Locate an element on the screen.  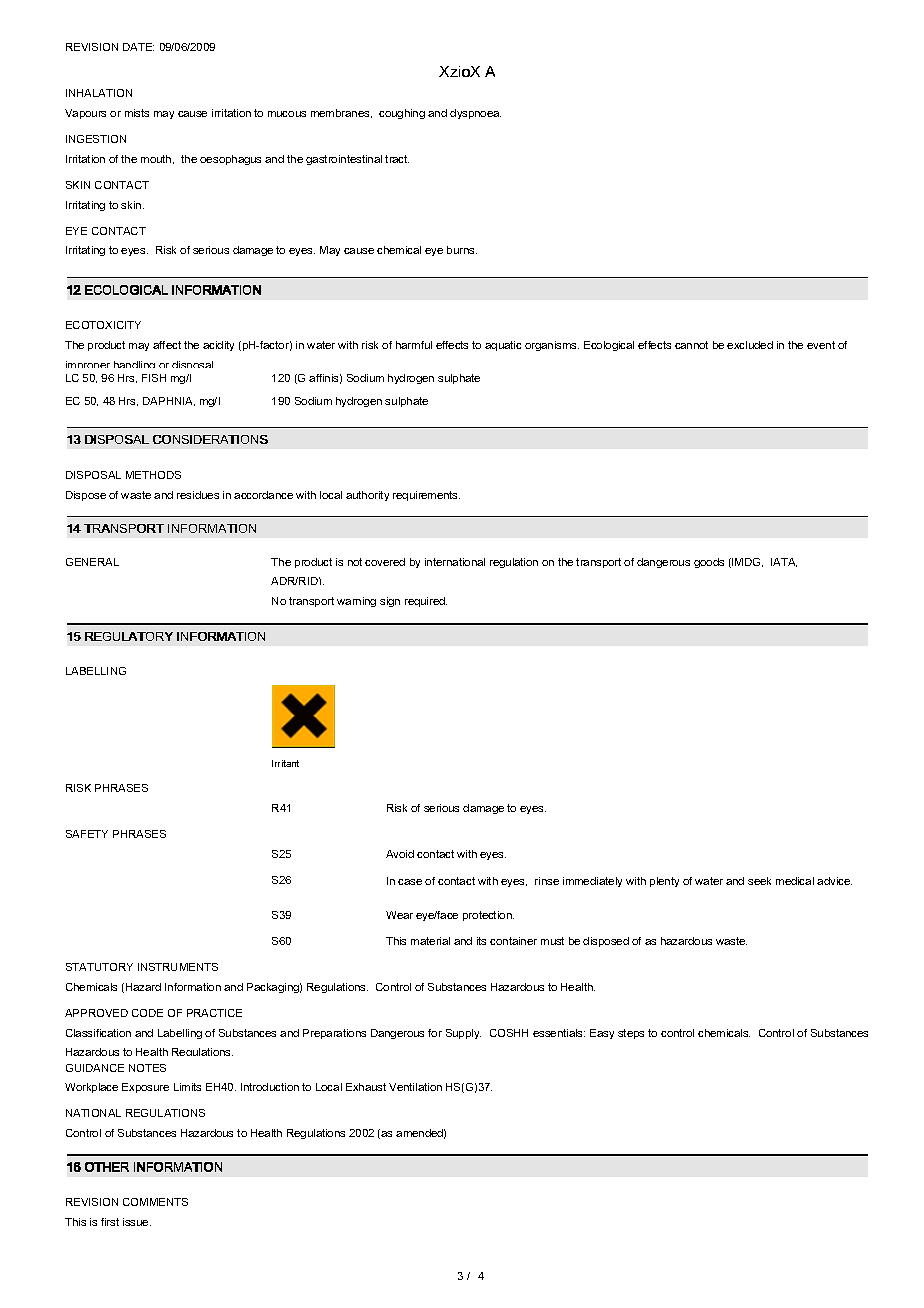
affect is located at coordinates (167, 345).
